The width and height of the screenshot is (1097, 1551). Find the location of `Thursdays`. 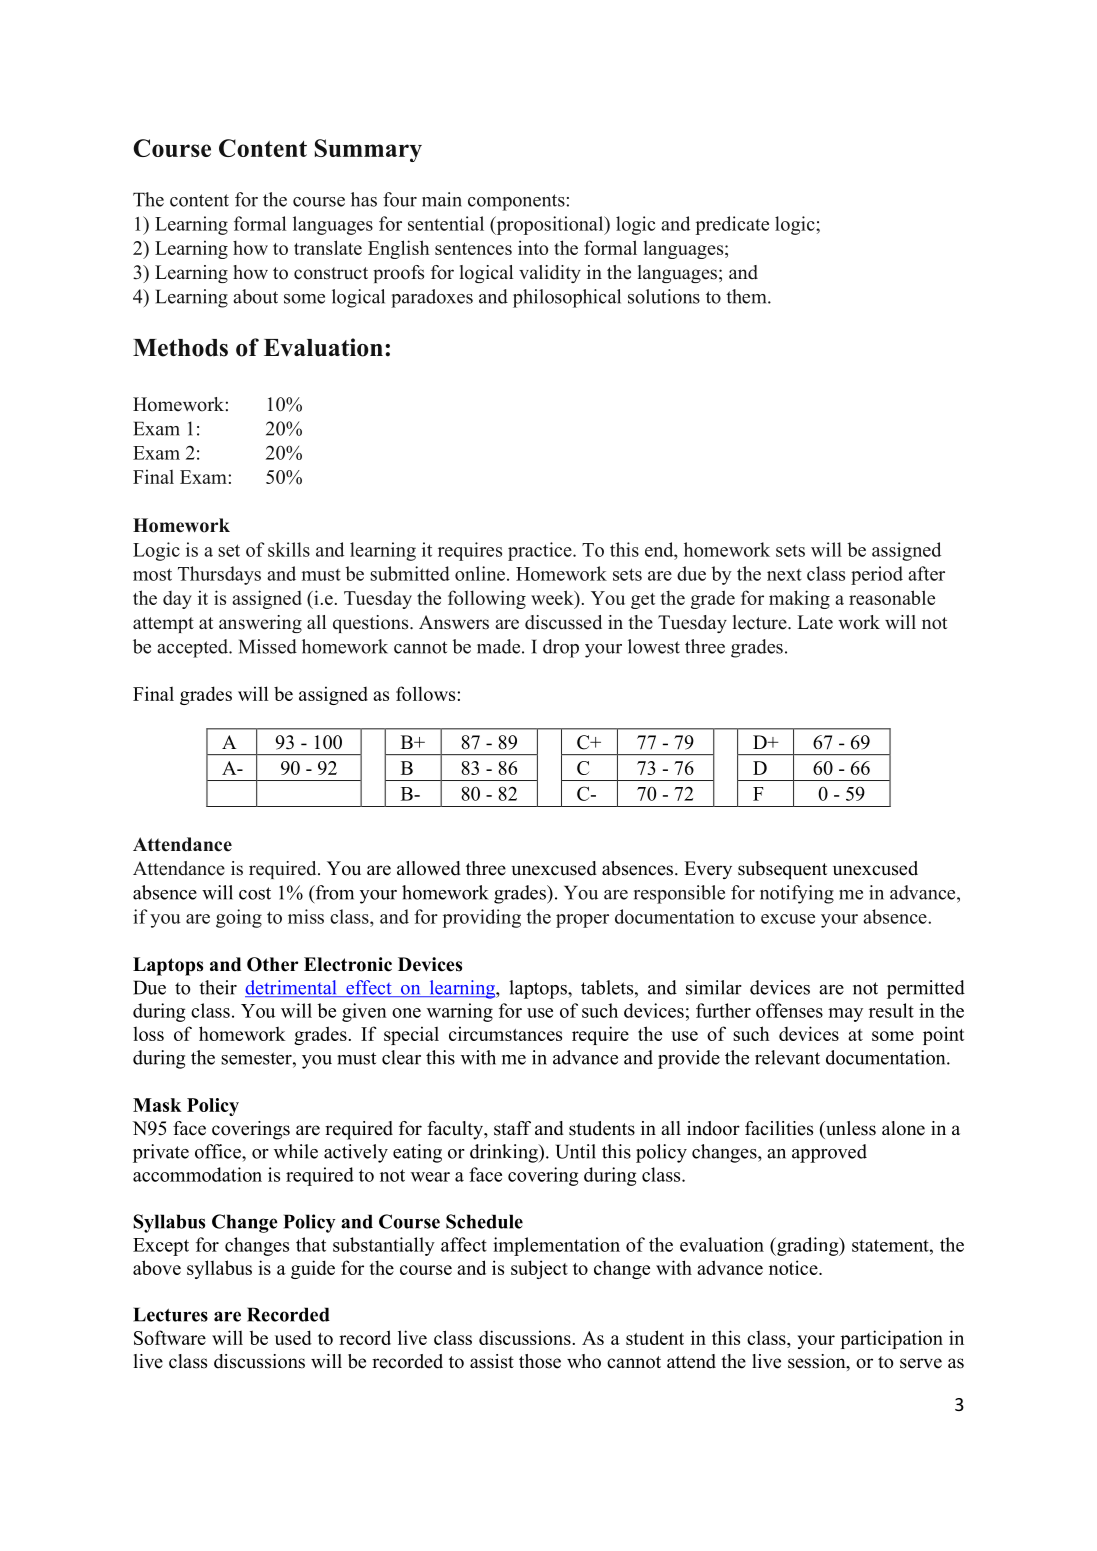

Thursdays is located at coordinates (219, 575).
